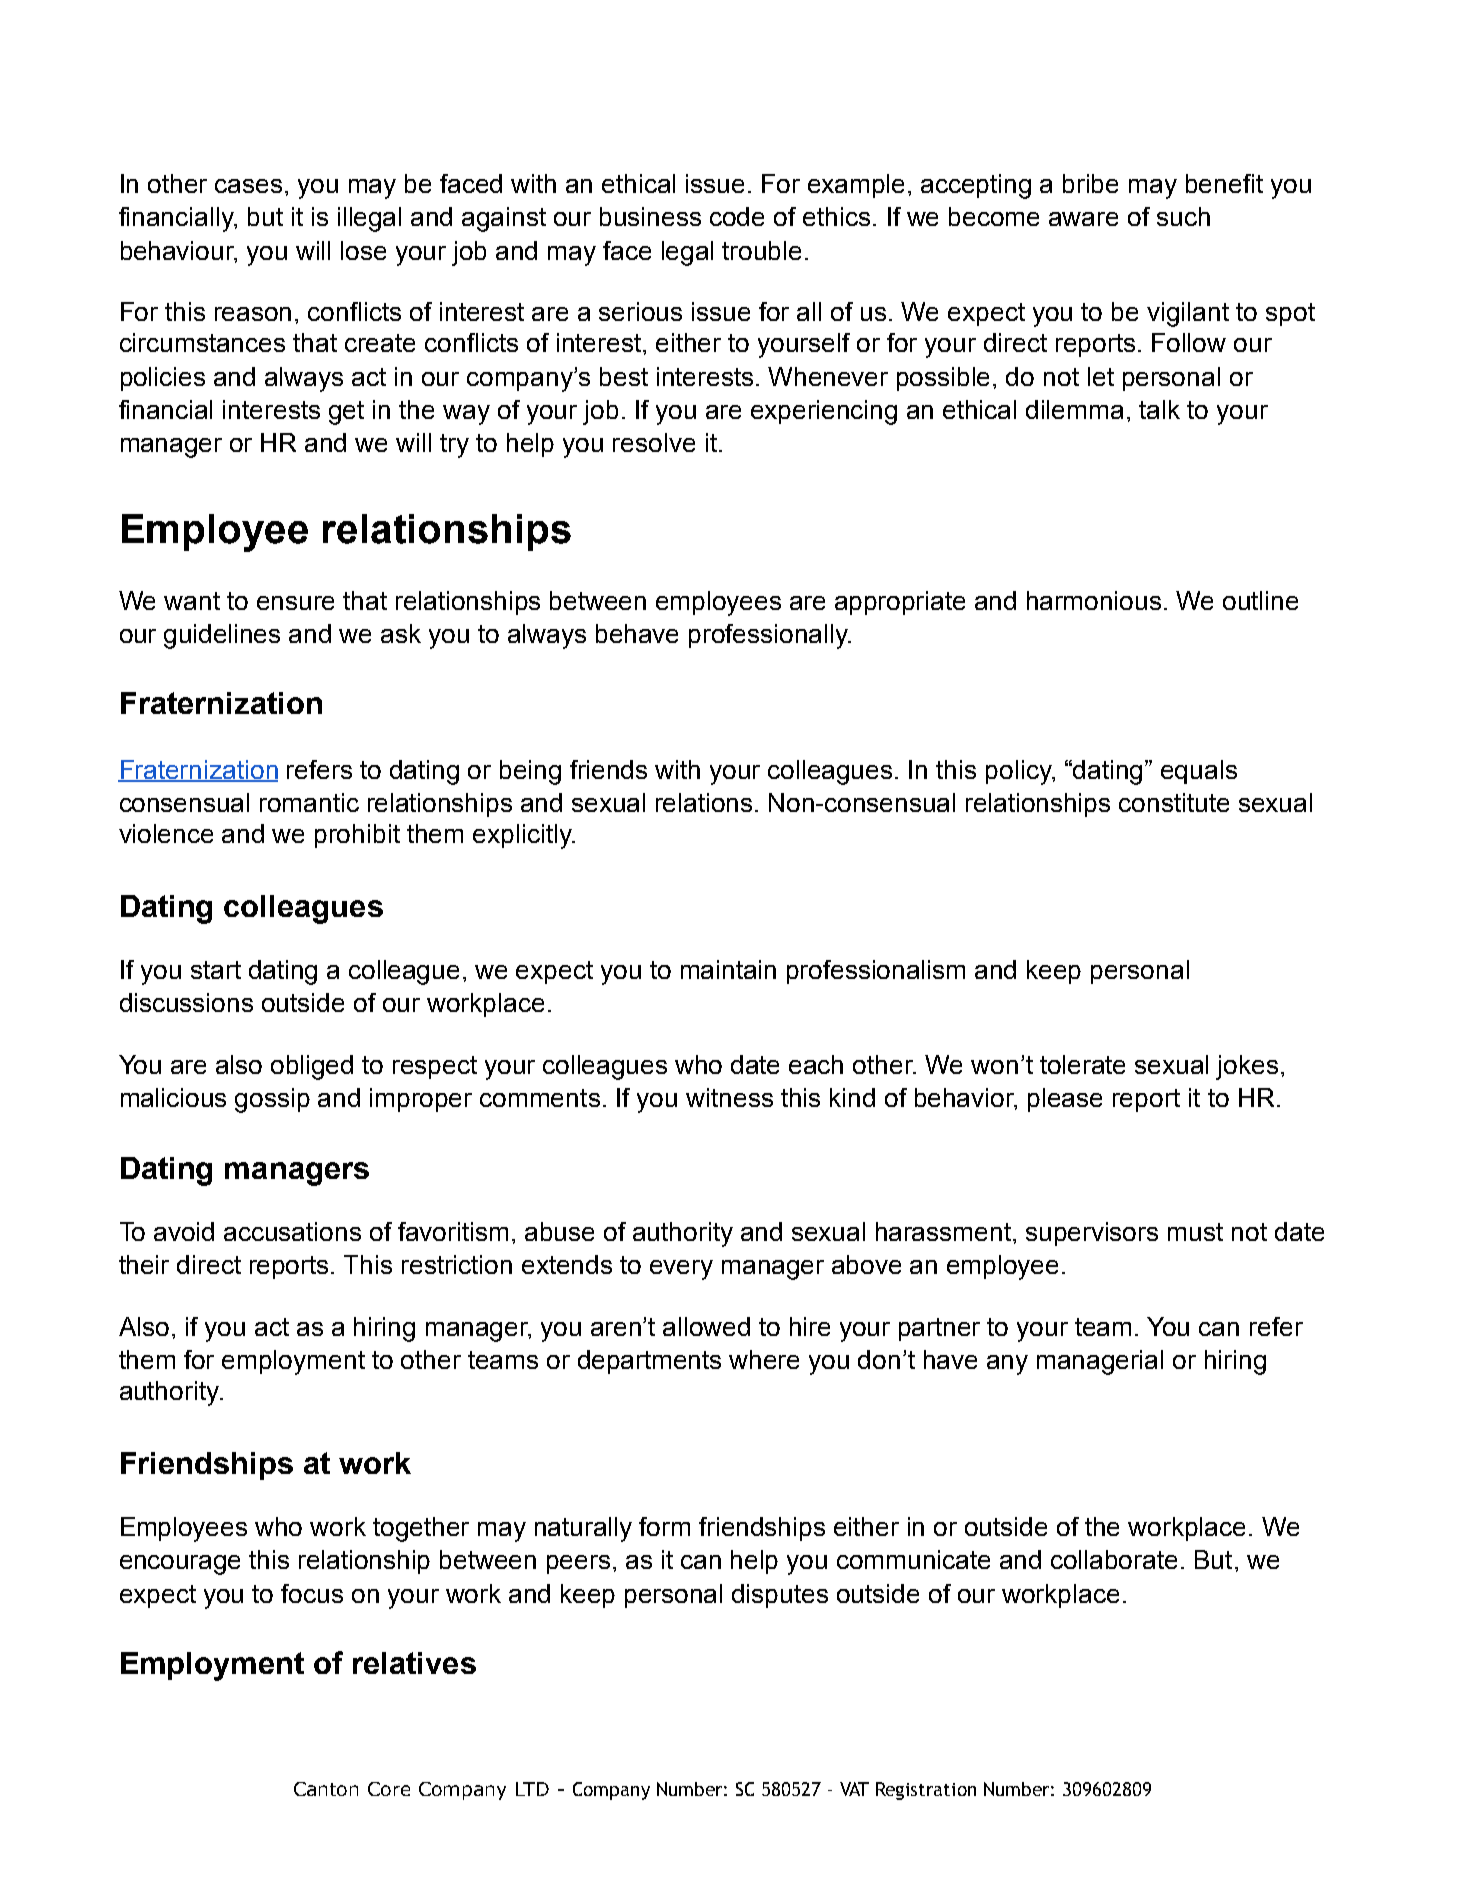 The width and height of the document is (1457, 1886). Describe the element at coordinates (1082, 1064) in the document. I see `tolerate` at that location.
